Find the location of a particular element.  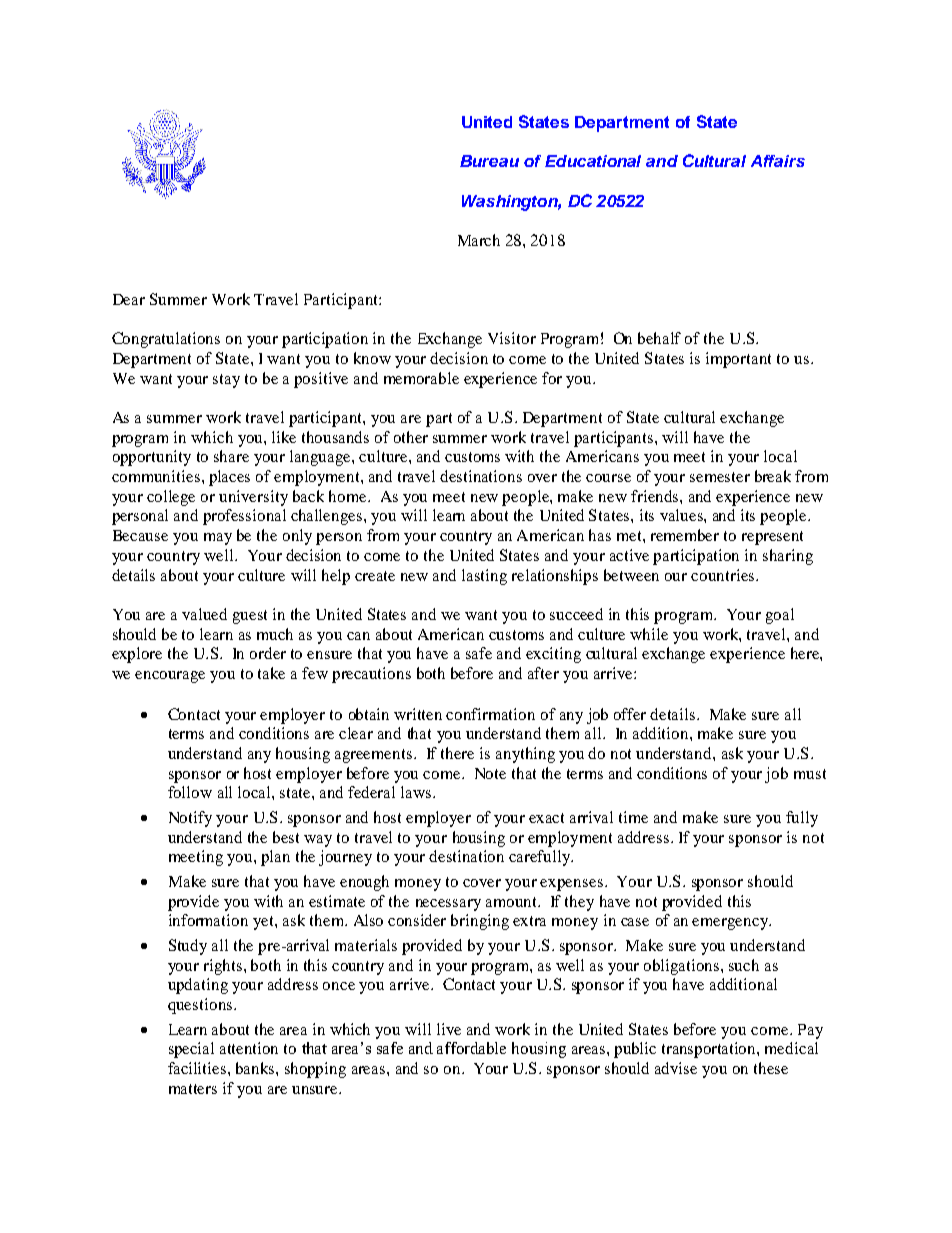

time is located at coordinates (633, 817).
